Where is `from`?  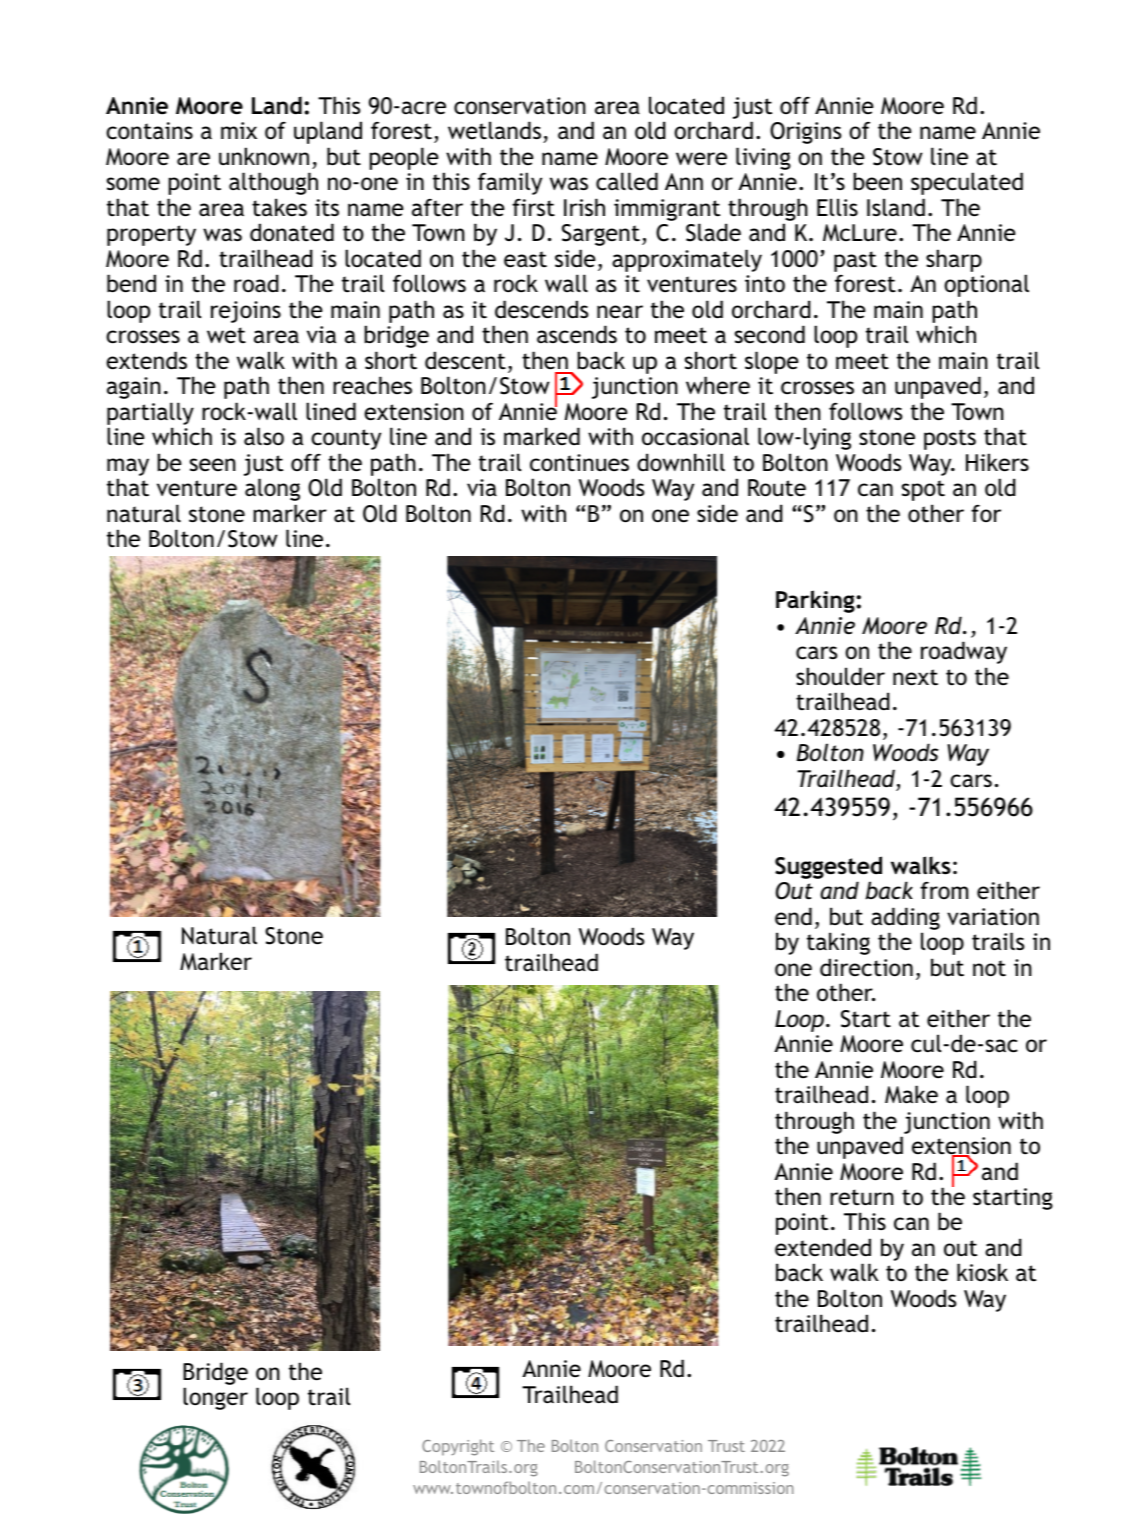
from is located at coordinates (944, 890).
